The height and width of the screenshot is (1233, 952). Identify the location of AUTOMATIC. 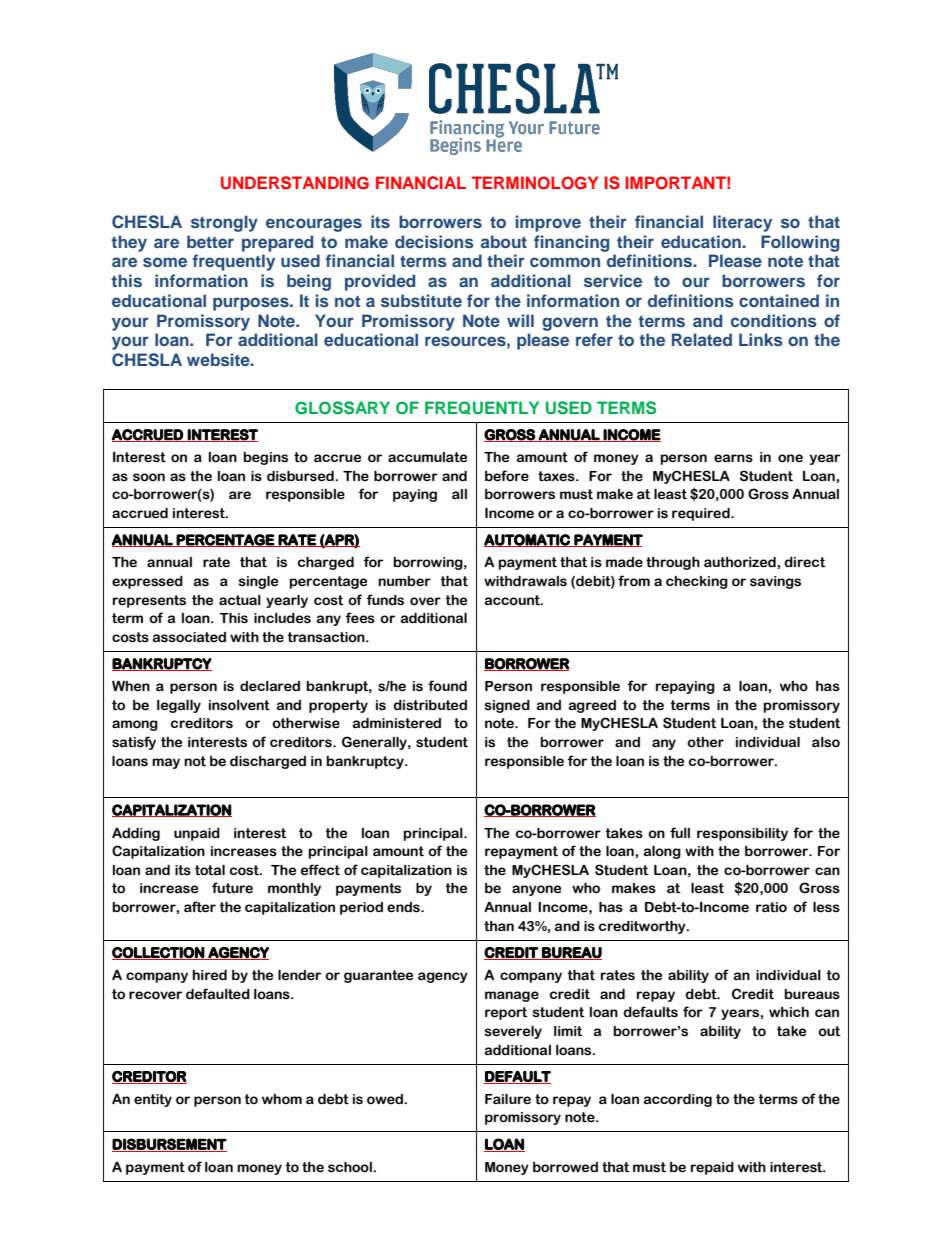
(528, 540).
